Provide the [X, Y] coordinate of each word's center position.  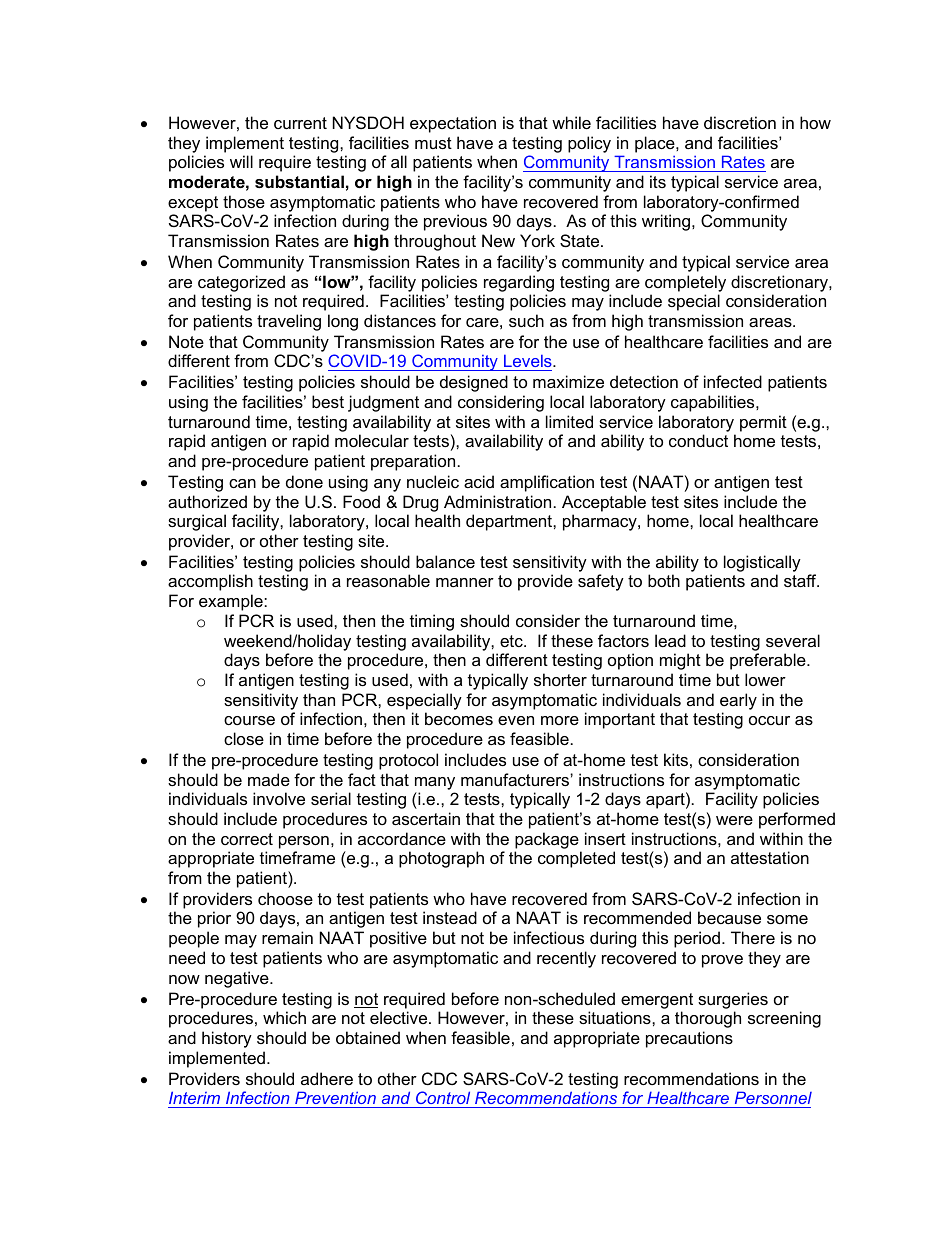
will [241, 161]
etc [512, 641]
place [656, 144]
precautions [689, 1039]
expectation [453, 124]
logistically [762, 563]
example [232, 602]
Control [443, 1097]
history [227, 1039]
